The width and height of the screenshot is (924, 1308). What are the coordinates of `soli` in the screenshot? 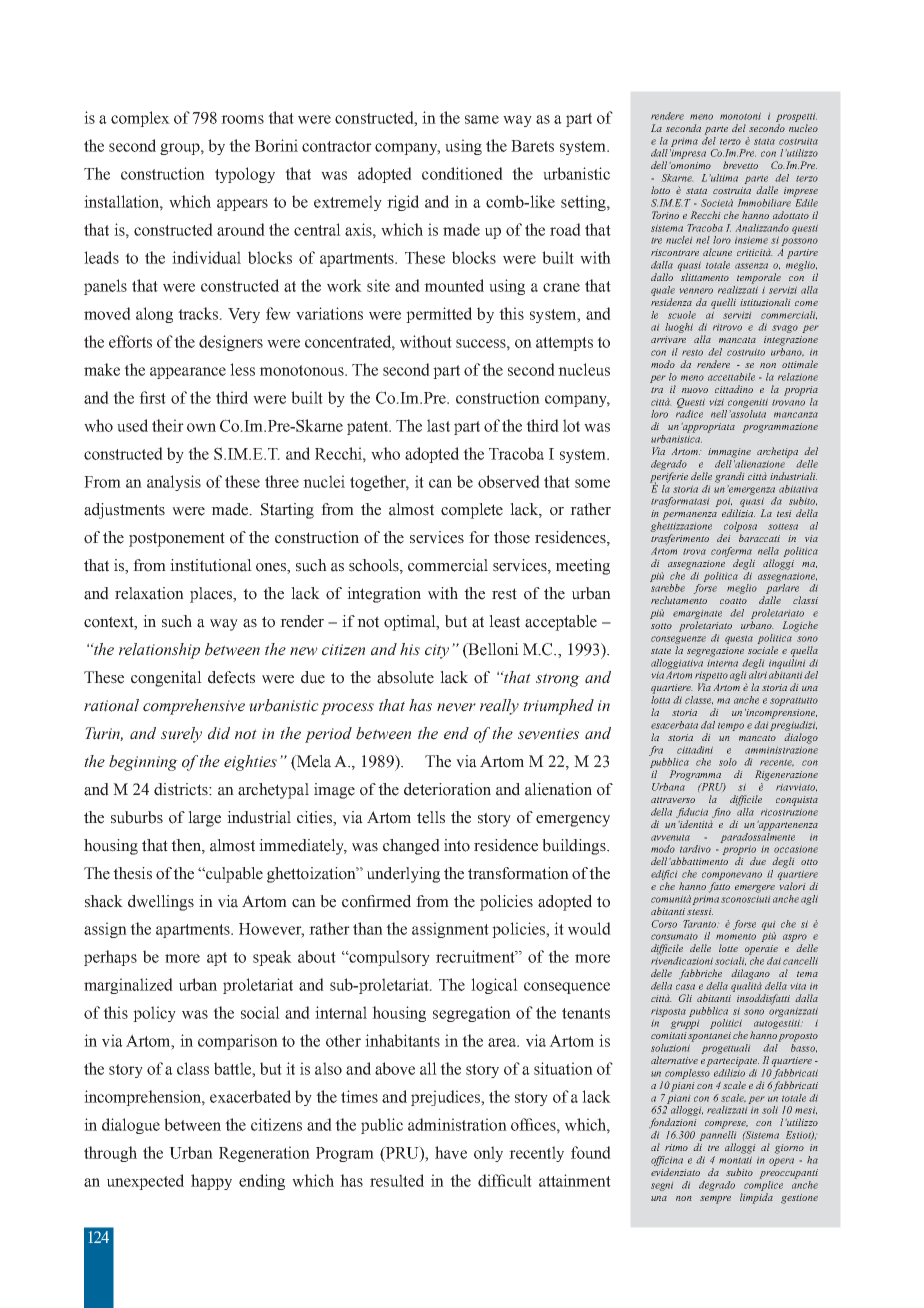 It's located at (770, 1110).
